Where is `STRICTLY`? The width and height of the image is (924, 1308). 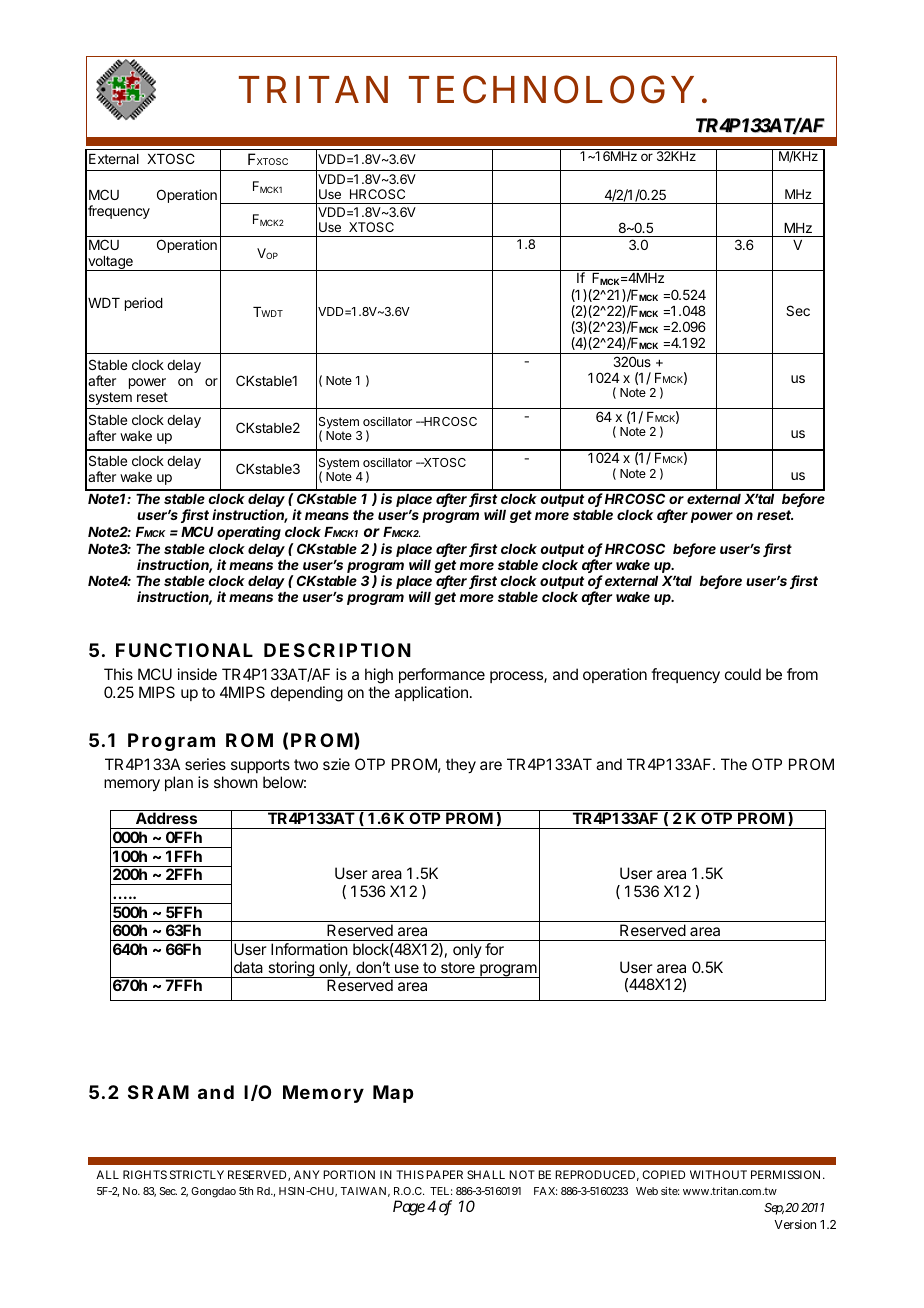 STRICTLY is located at coordinates (197, 1174).
